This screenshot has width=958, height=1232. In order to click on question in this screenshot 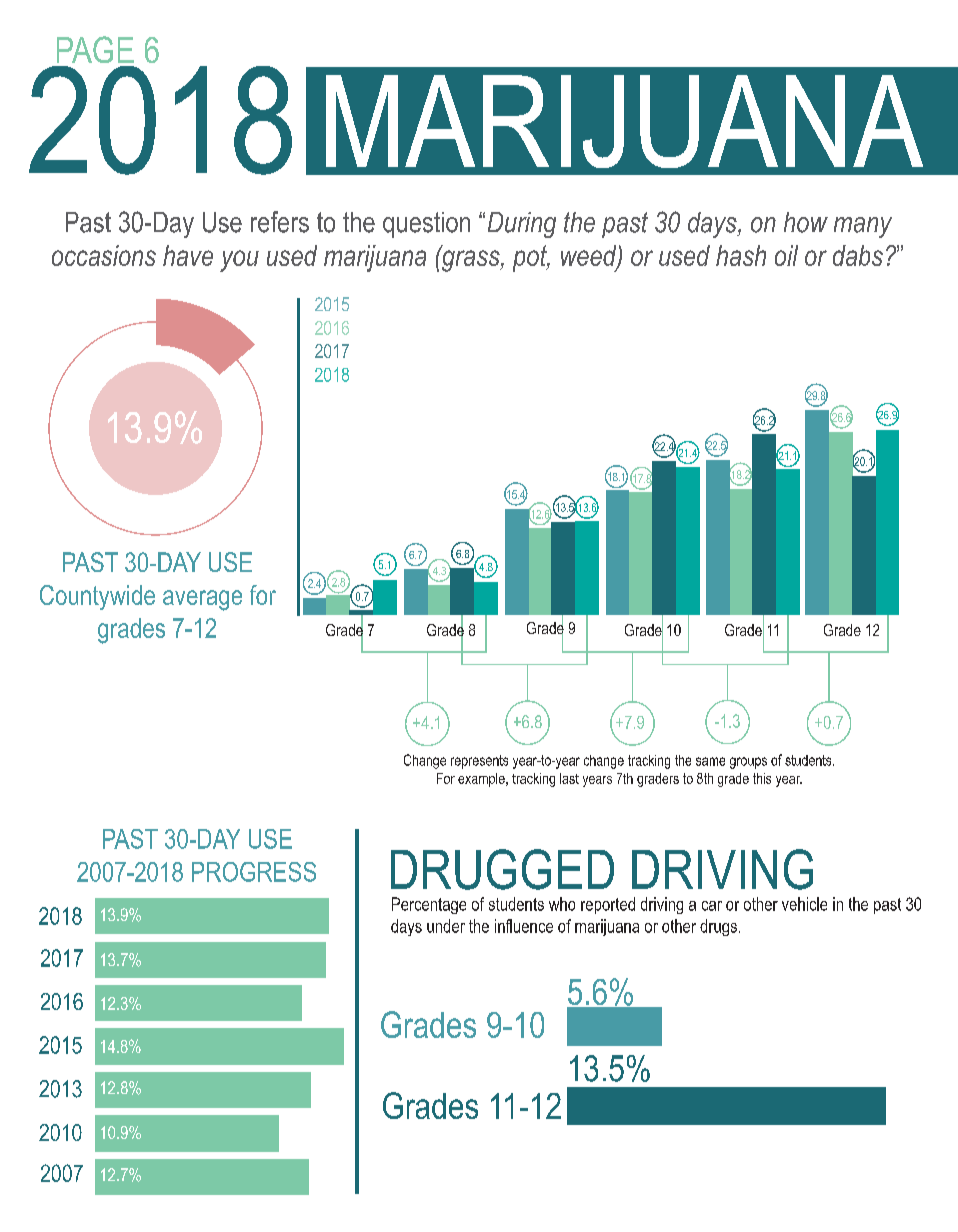, I will do `click(426, 225)`.
